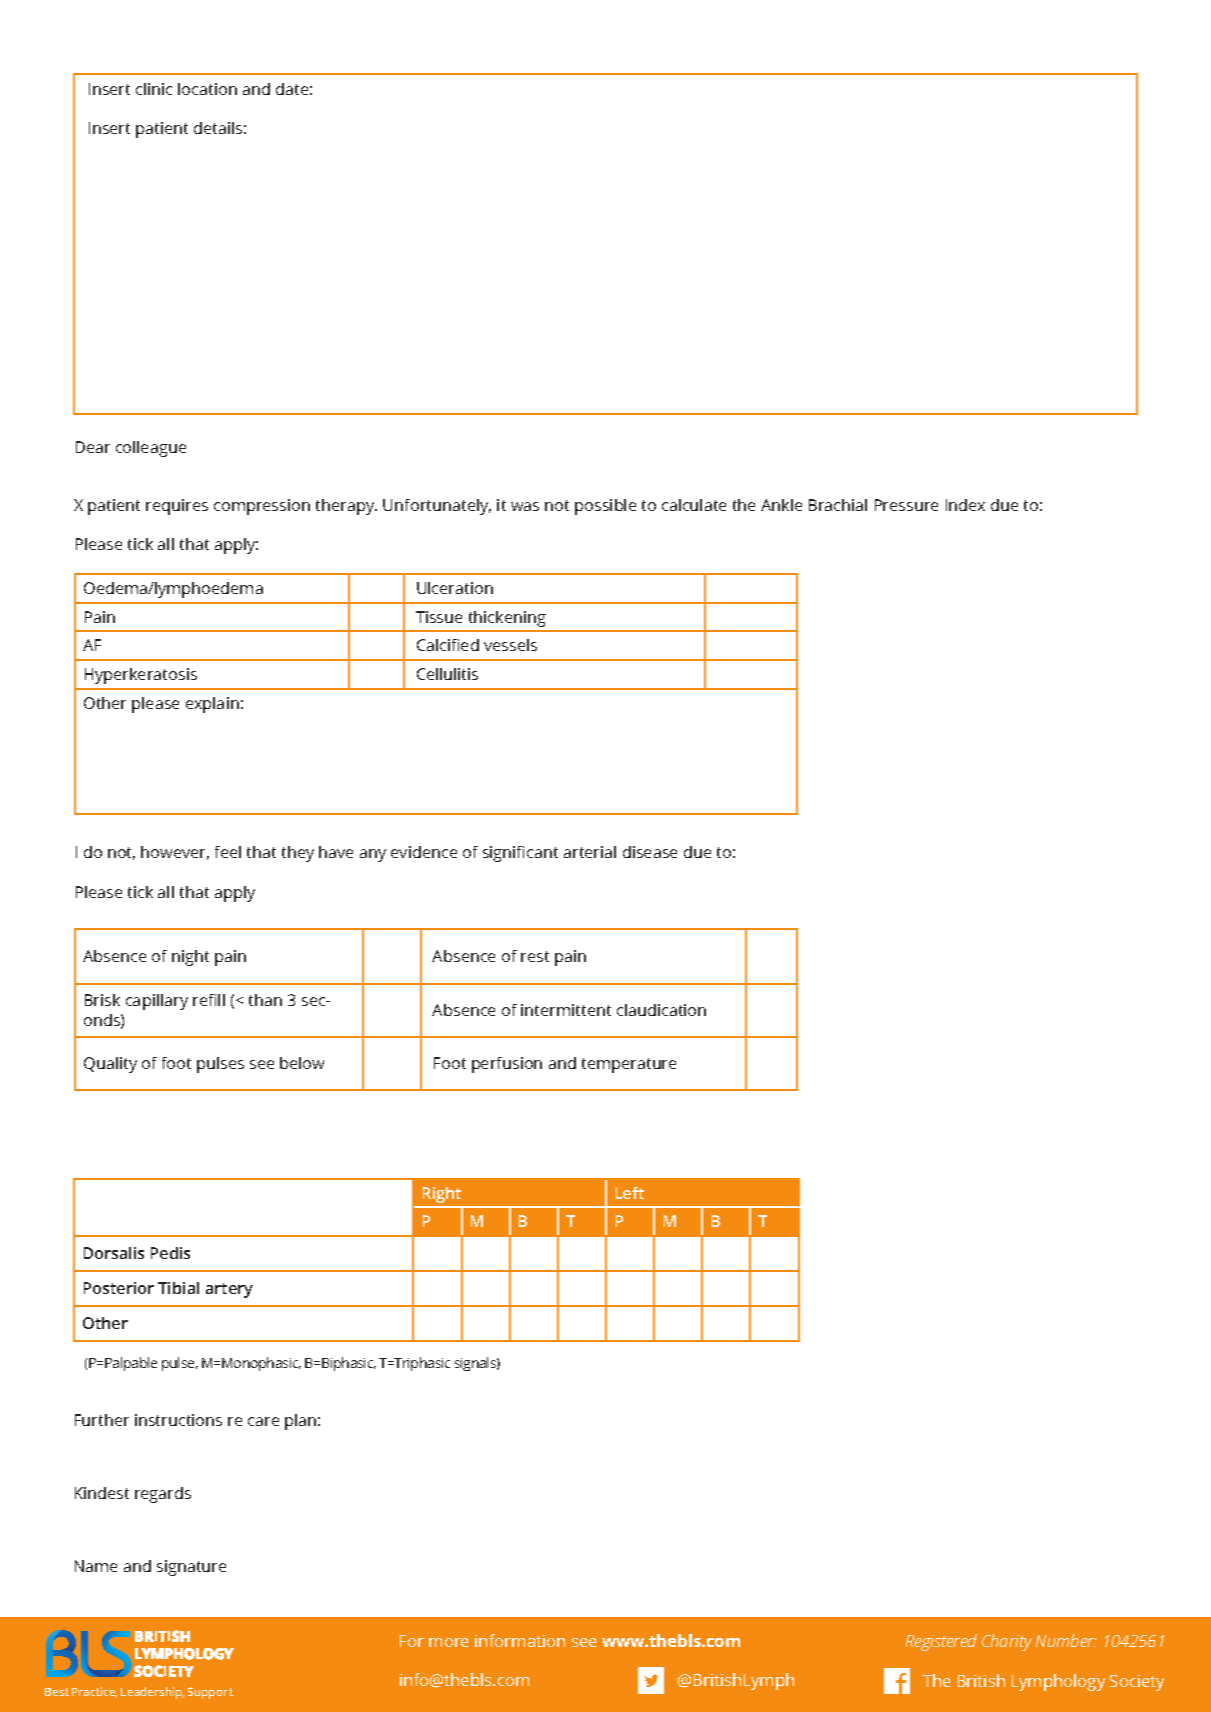  What do you see at coordinates (175, 853) in the screenshot?
I see `however` at bounding box center [175, 853].
